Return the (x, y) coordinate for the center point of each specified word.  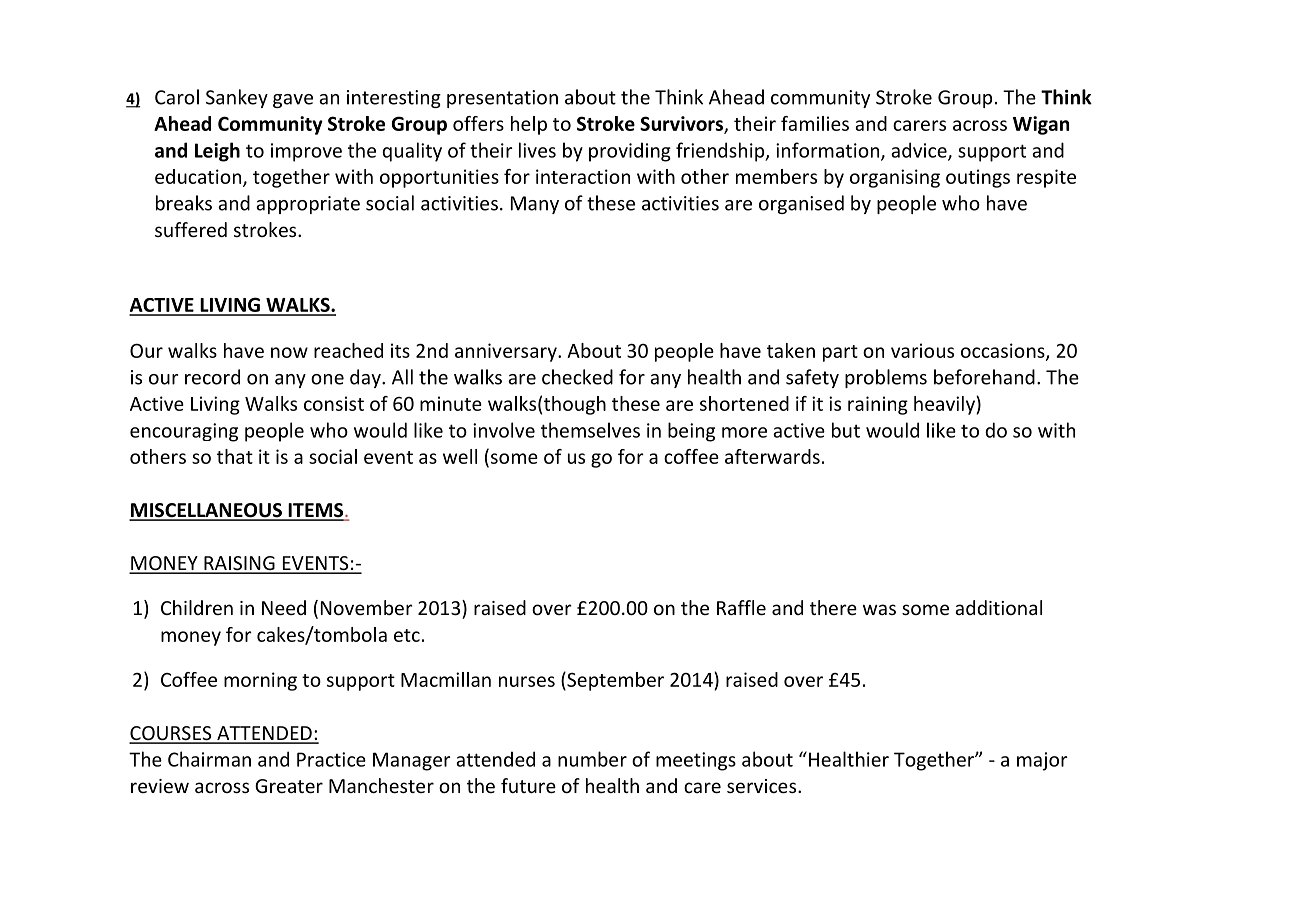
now (289, 352)
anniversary (507, 352)
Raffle (741, 607)
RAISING (239, 564)
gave (293, 101)
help (529, 125)
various (922, 350)
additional (998, 607)
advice (920, 151)
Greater (289, 786)
